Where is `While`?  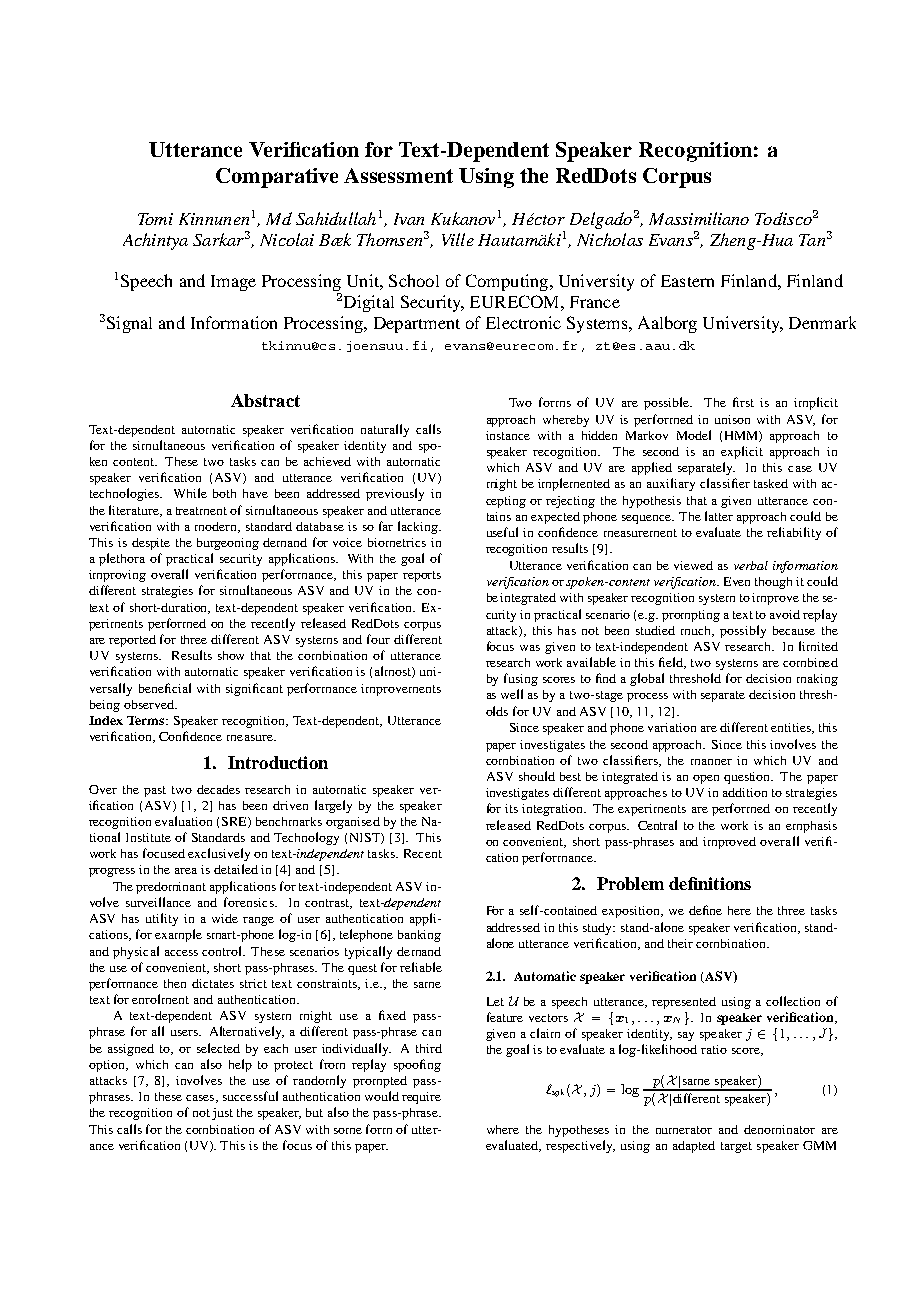 While is located at coordinates (190, 493).
